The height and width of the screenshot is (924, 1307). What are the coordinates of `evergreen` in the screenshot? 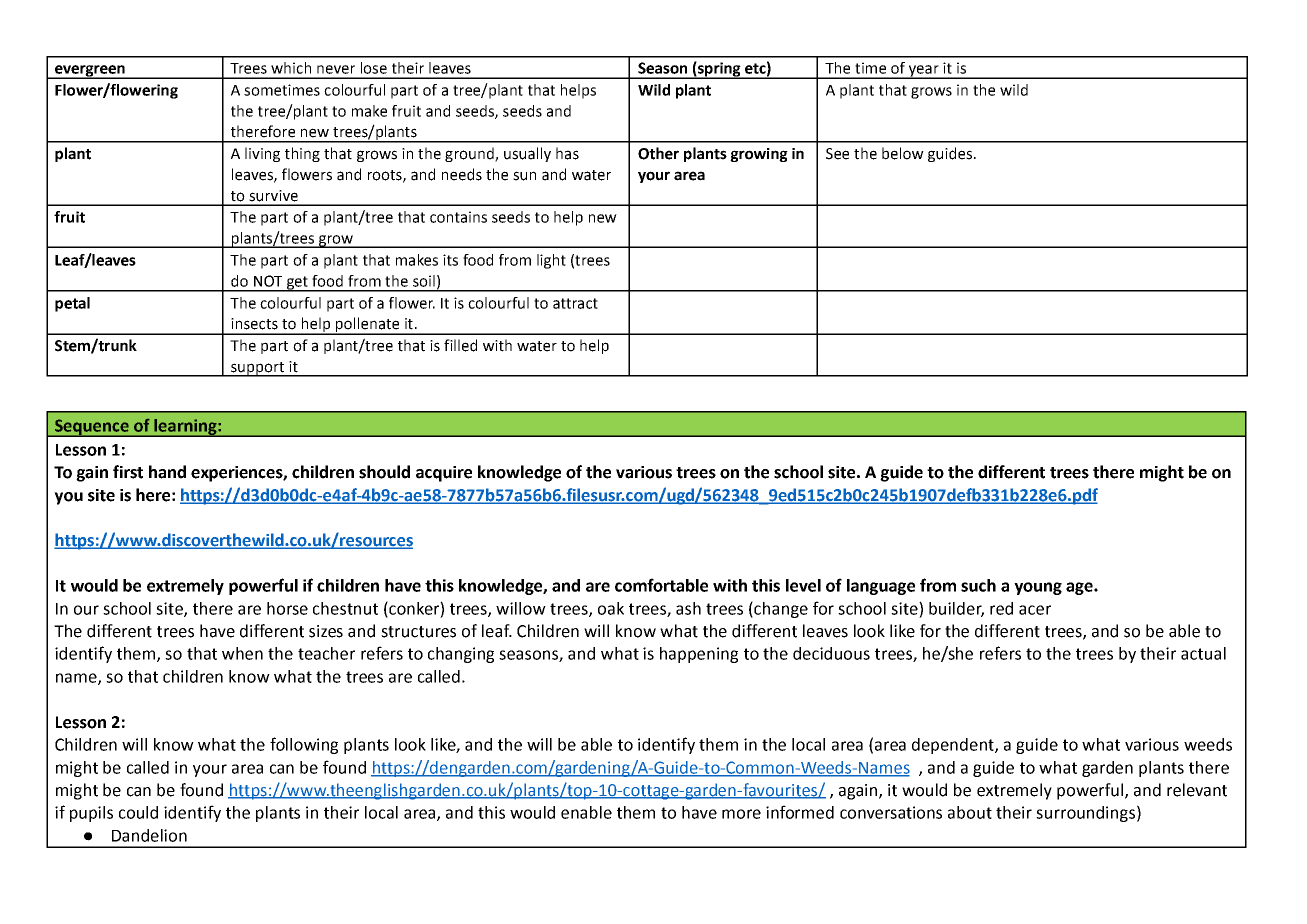 It's located at (90, 72).
